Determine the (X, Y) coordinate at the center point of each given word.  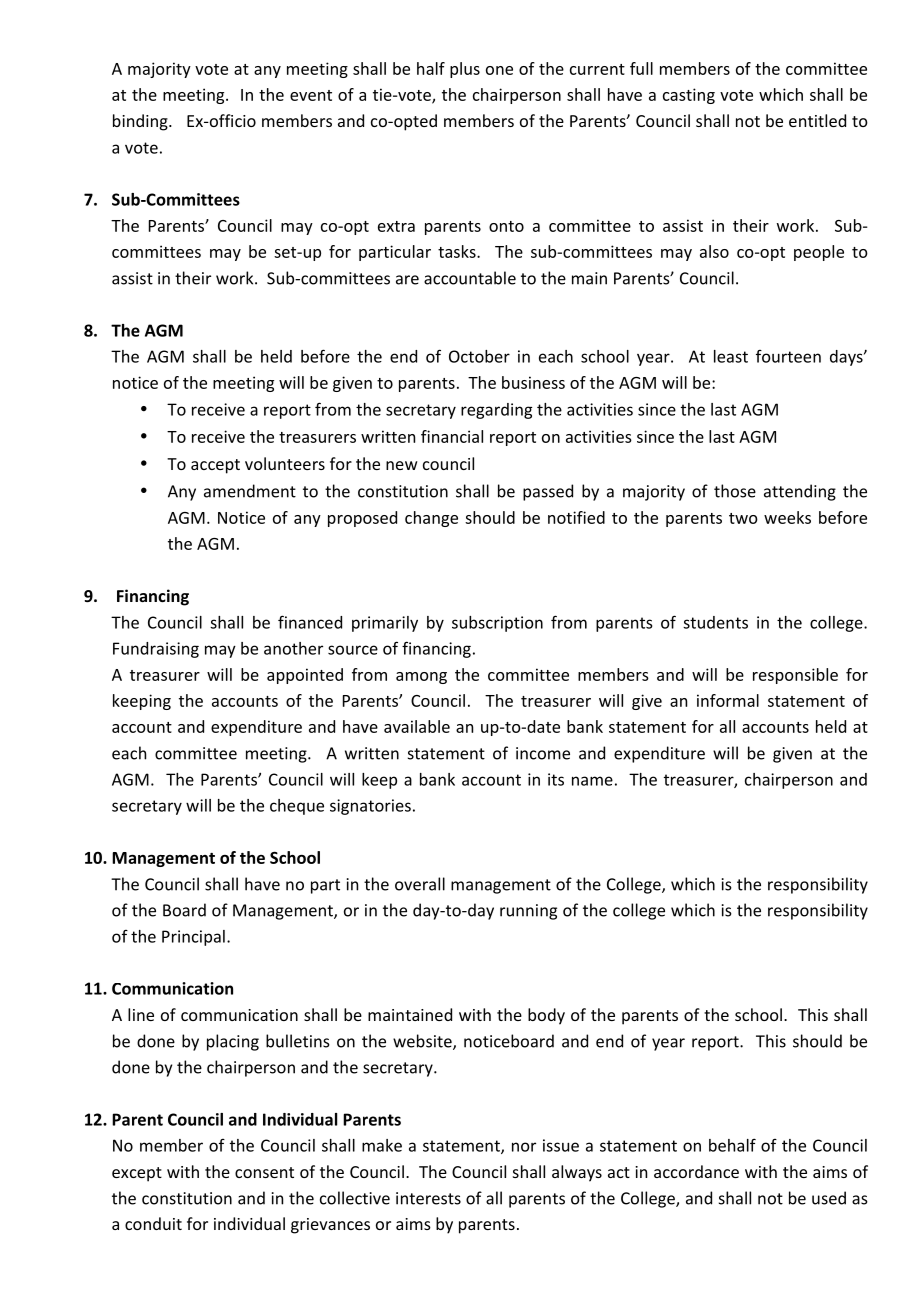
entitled (817, 120)
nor (524, 1147)
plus (465, 70)
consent (264, 1172)
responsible (795, 676)
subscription (497, 624)
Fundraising (156, 650)
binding (141, 122)
